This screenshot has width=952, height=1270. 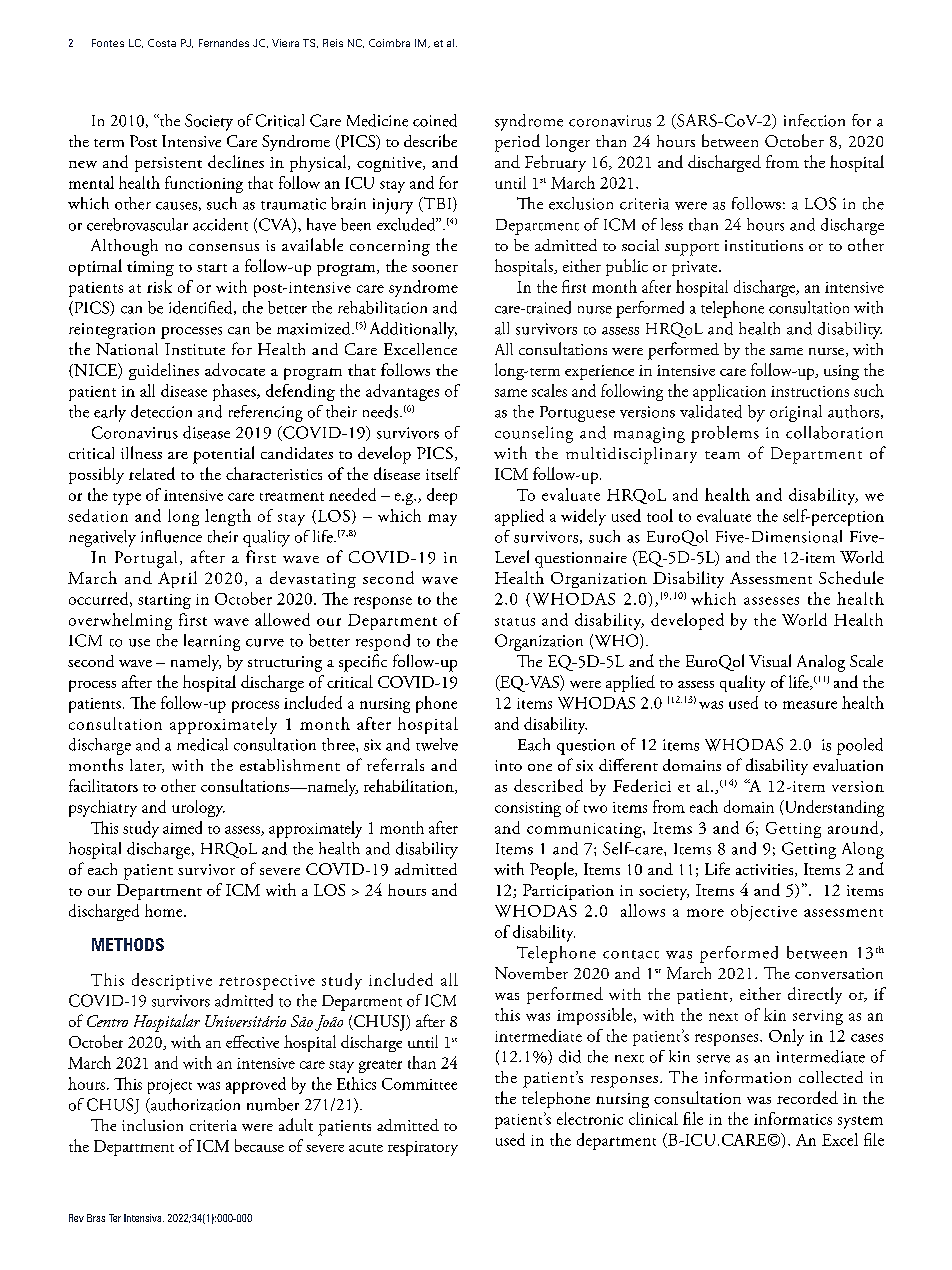 I want to click on informatics, so click(x=793, y=1118).
